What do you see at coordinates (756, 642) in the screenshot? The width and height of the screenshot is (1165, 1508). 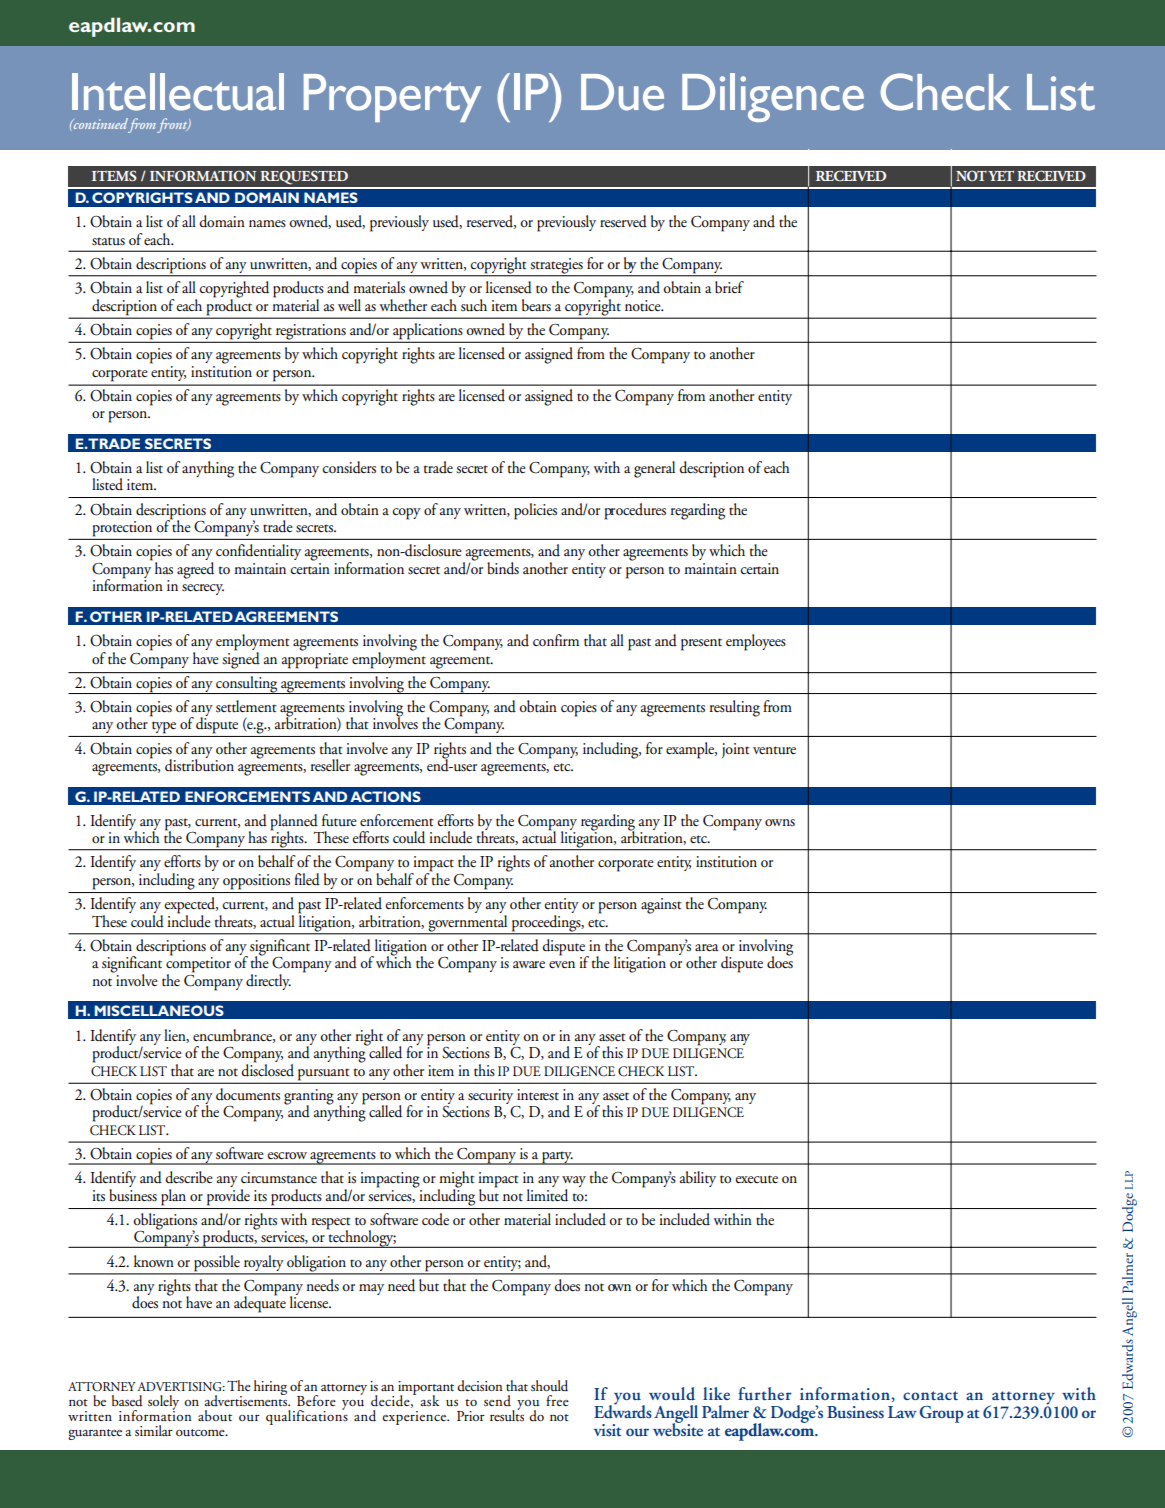 I see `employees` at bounding box center [756, 642].
